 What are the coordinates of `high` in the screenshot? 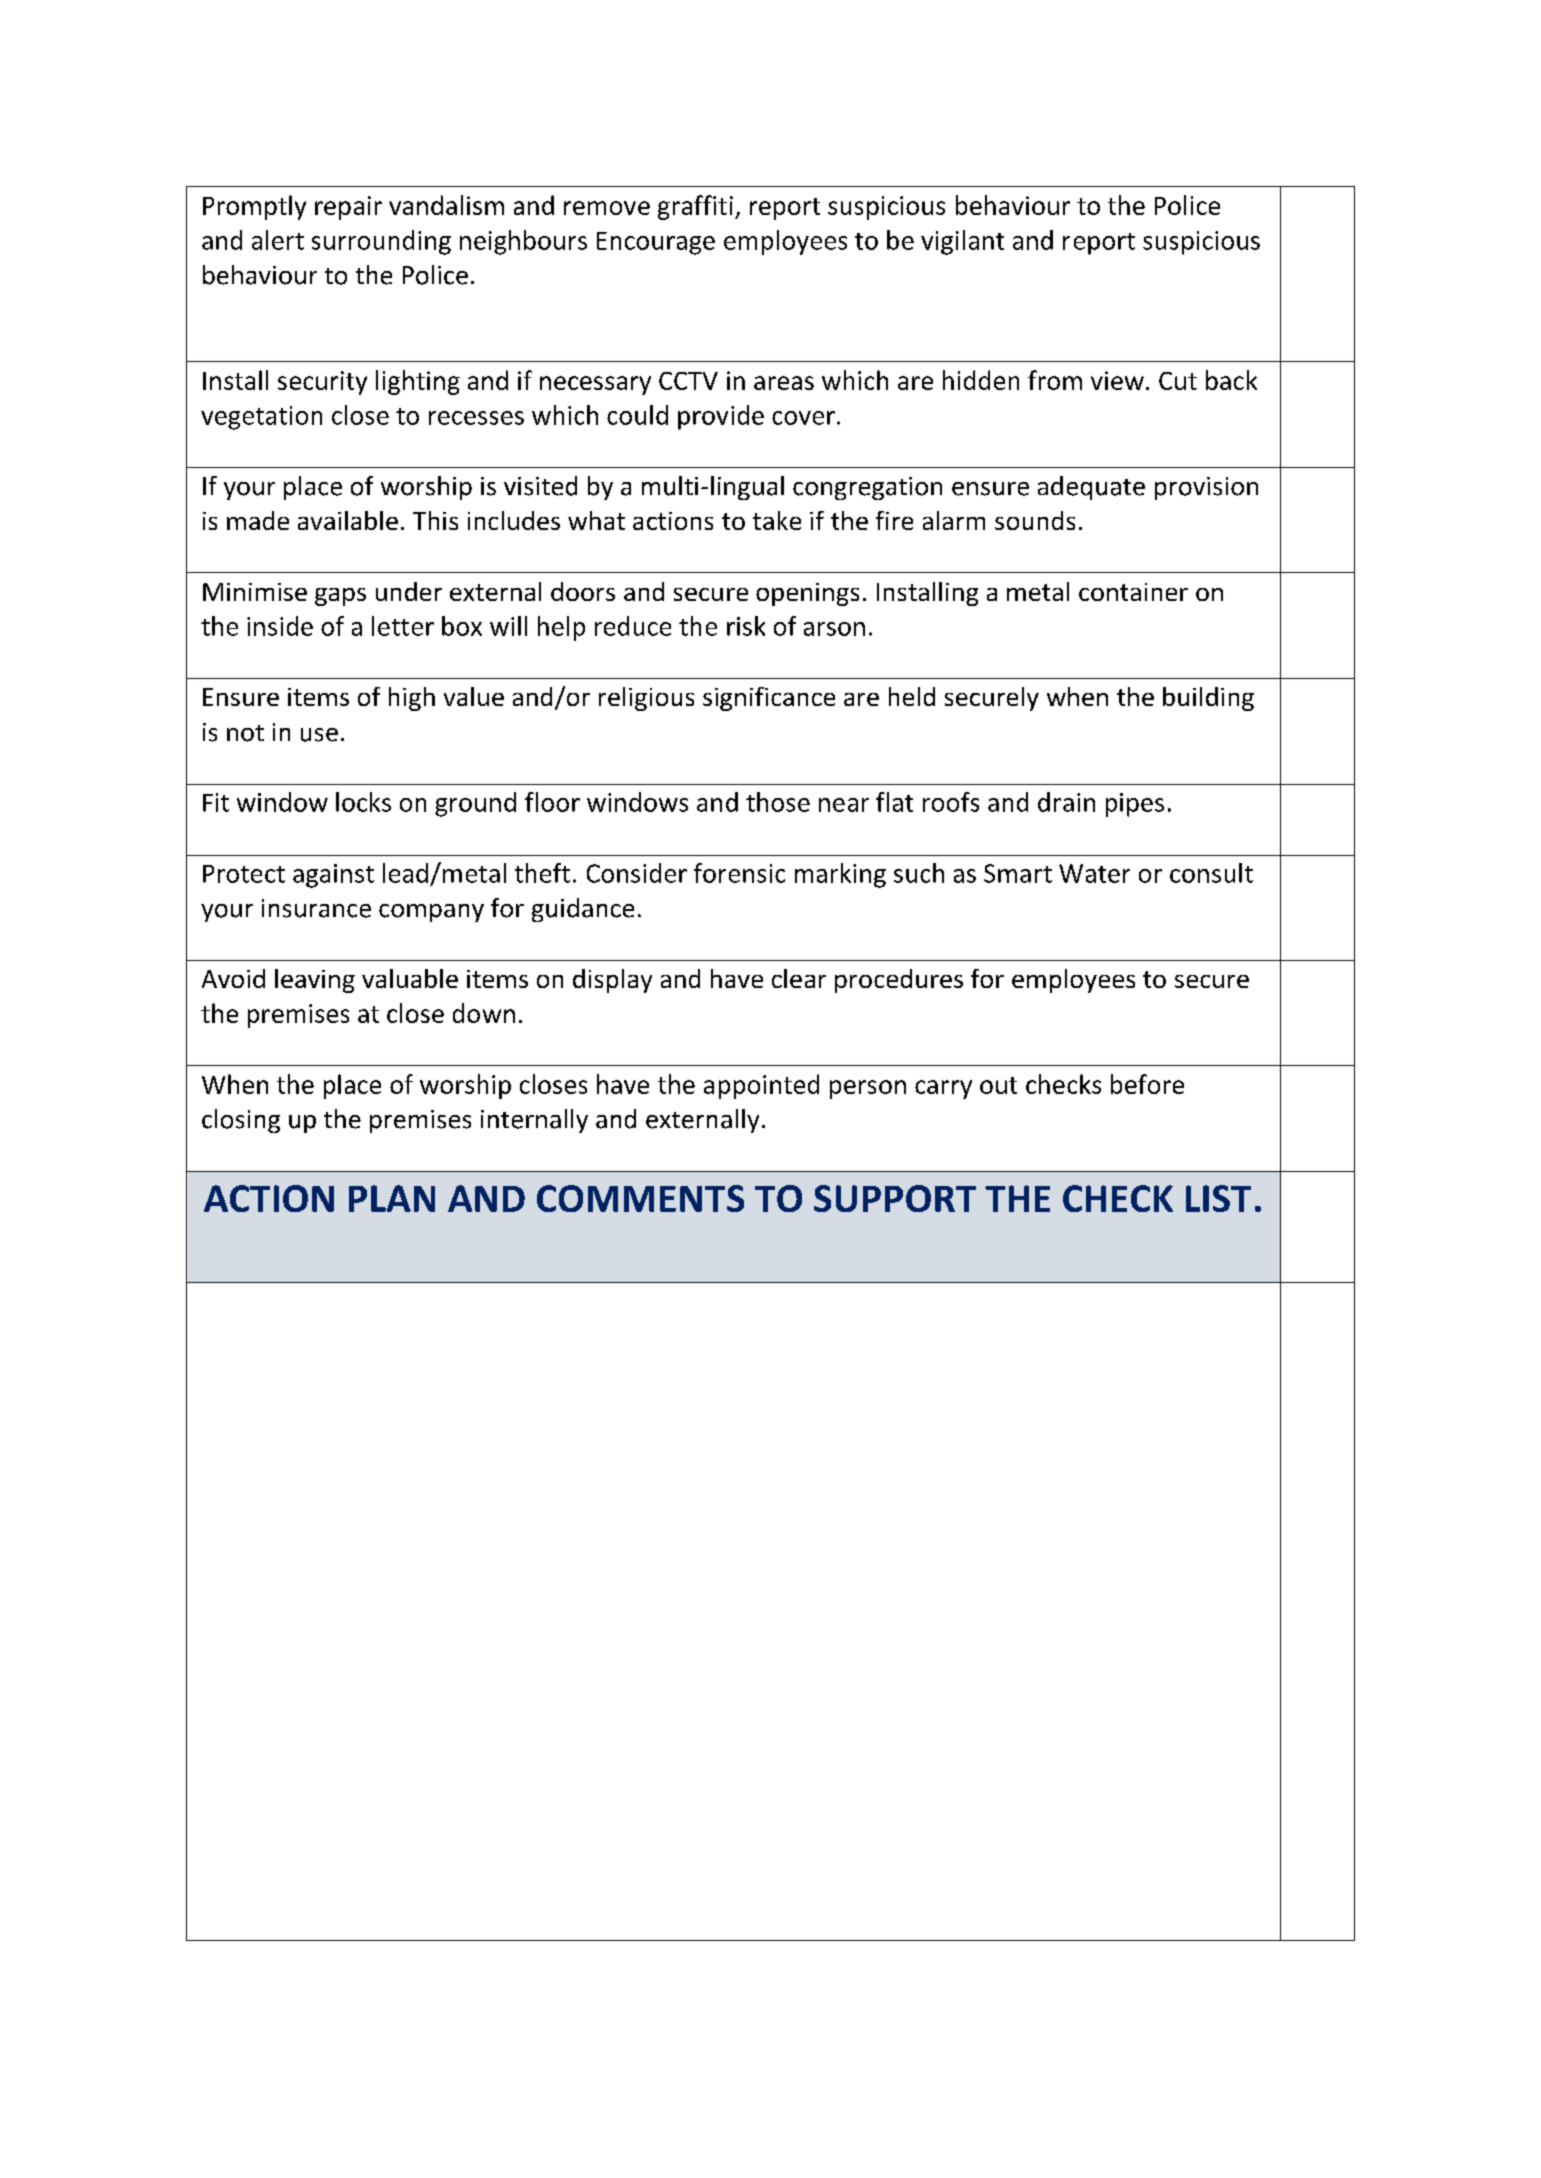 It's located at (412, 699).
